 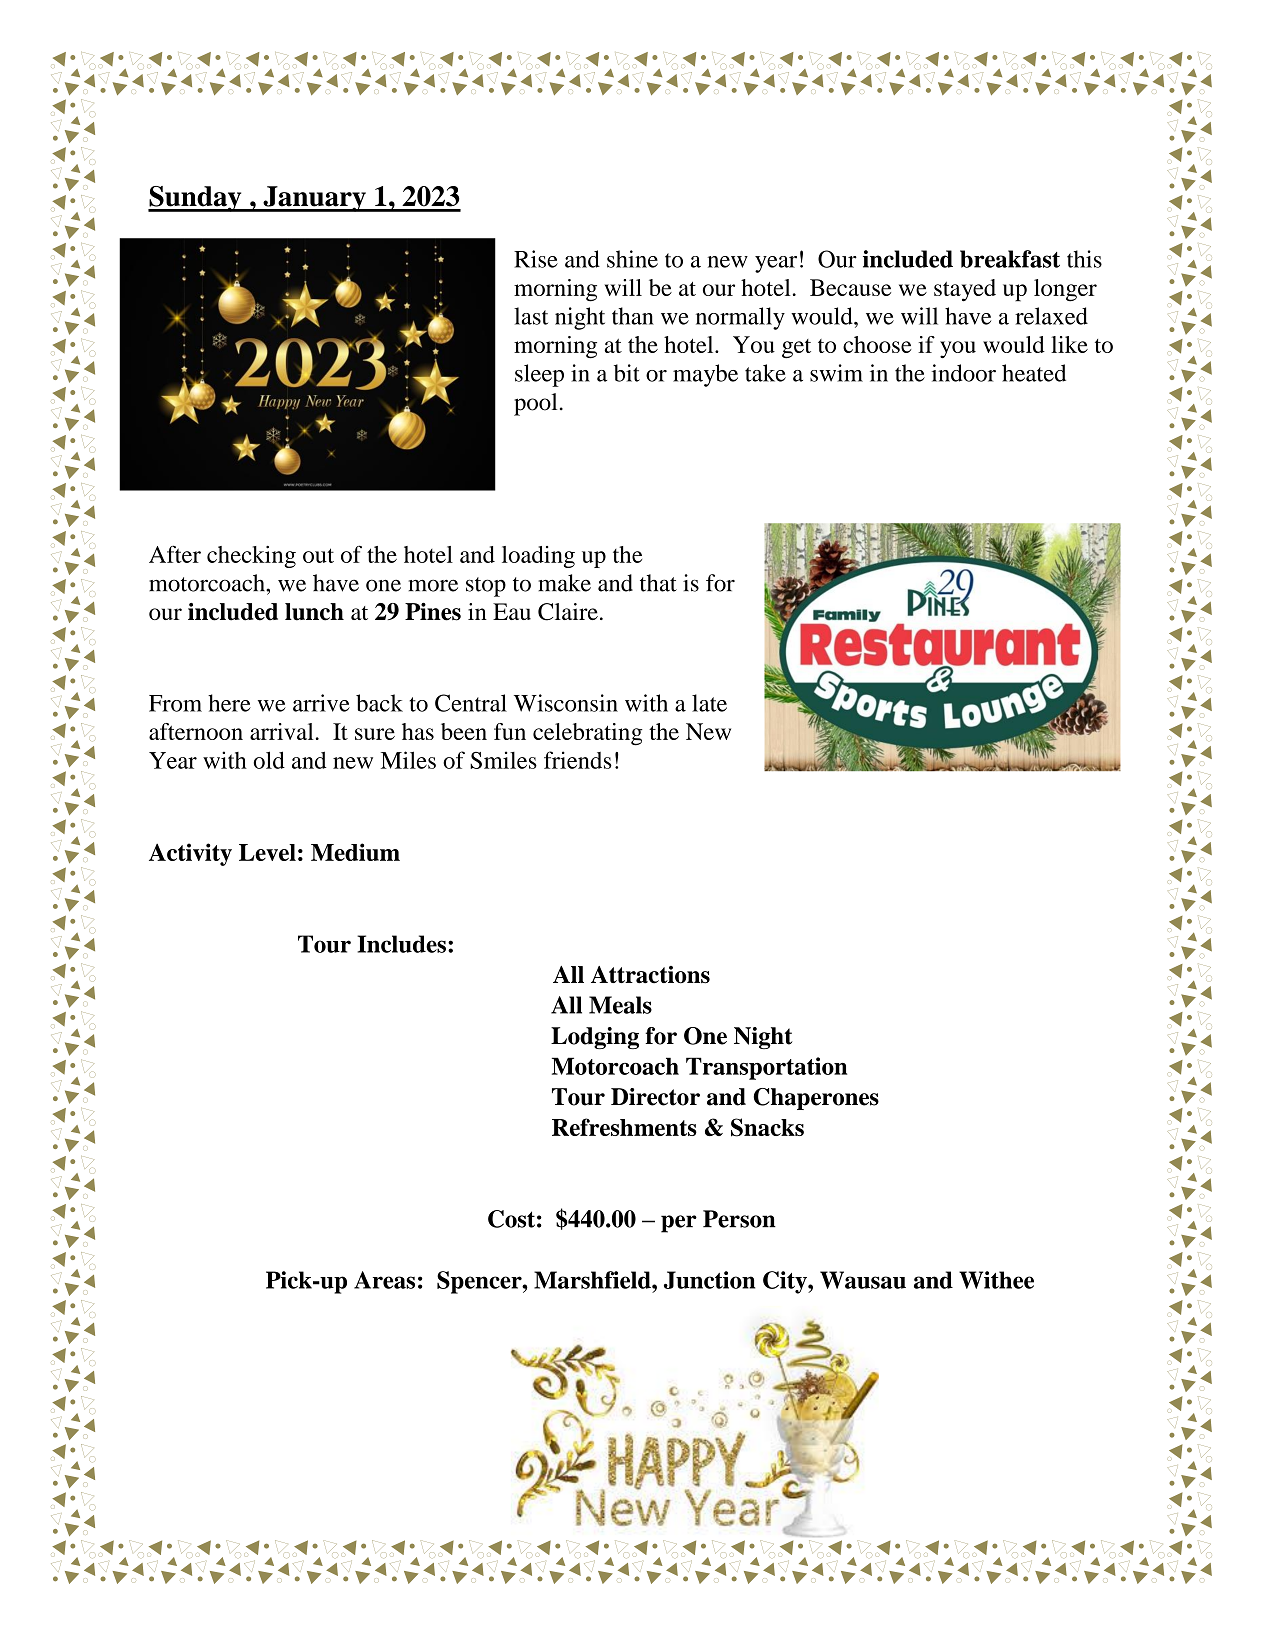 I want to click on Areas, so click(x=384, y=1280).
